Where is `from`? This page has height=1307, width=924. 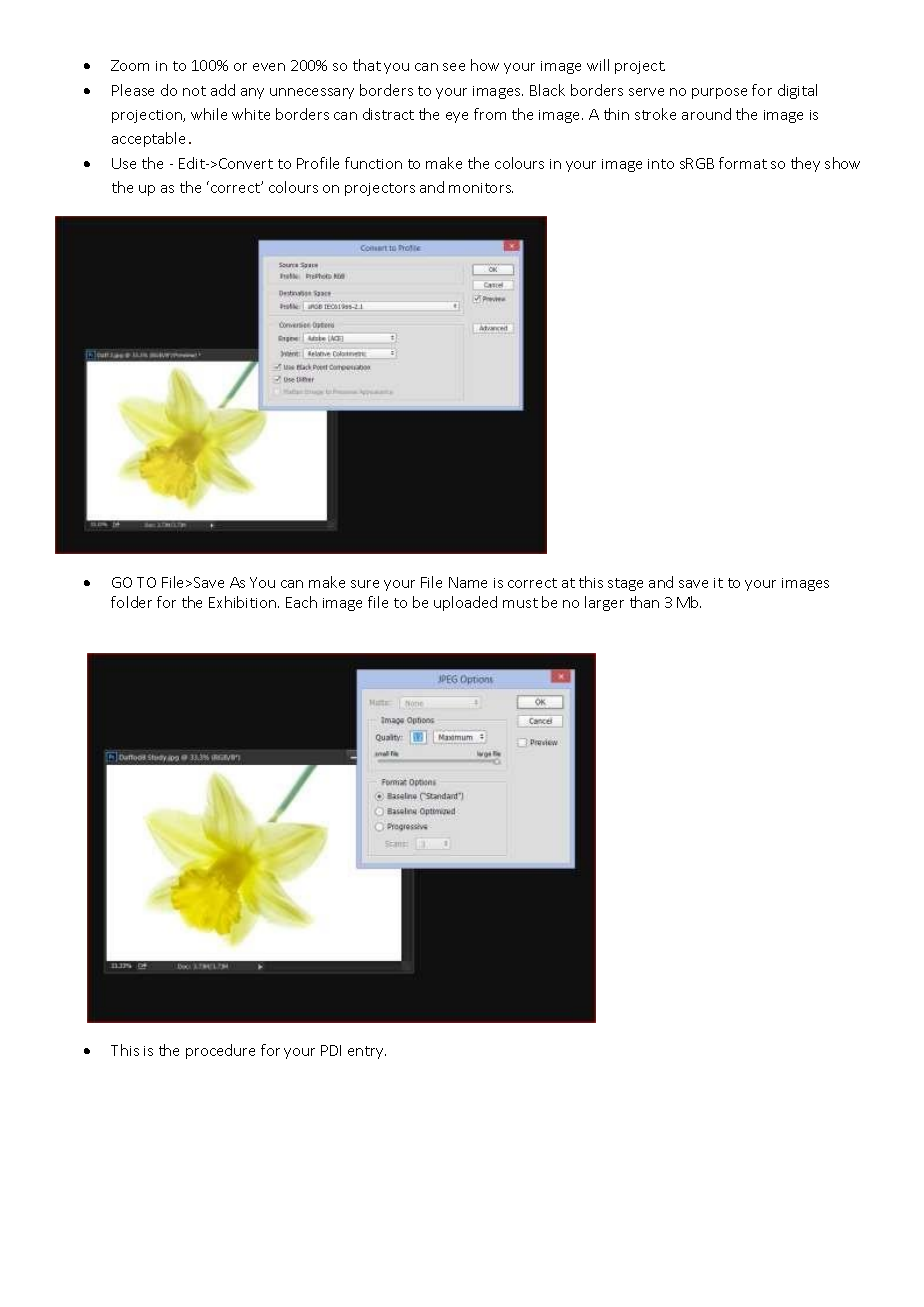
from is located at coordinates (490, 114).
